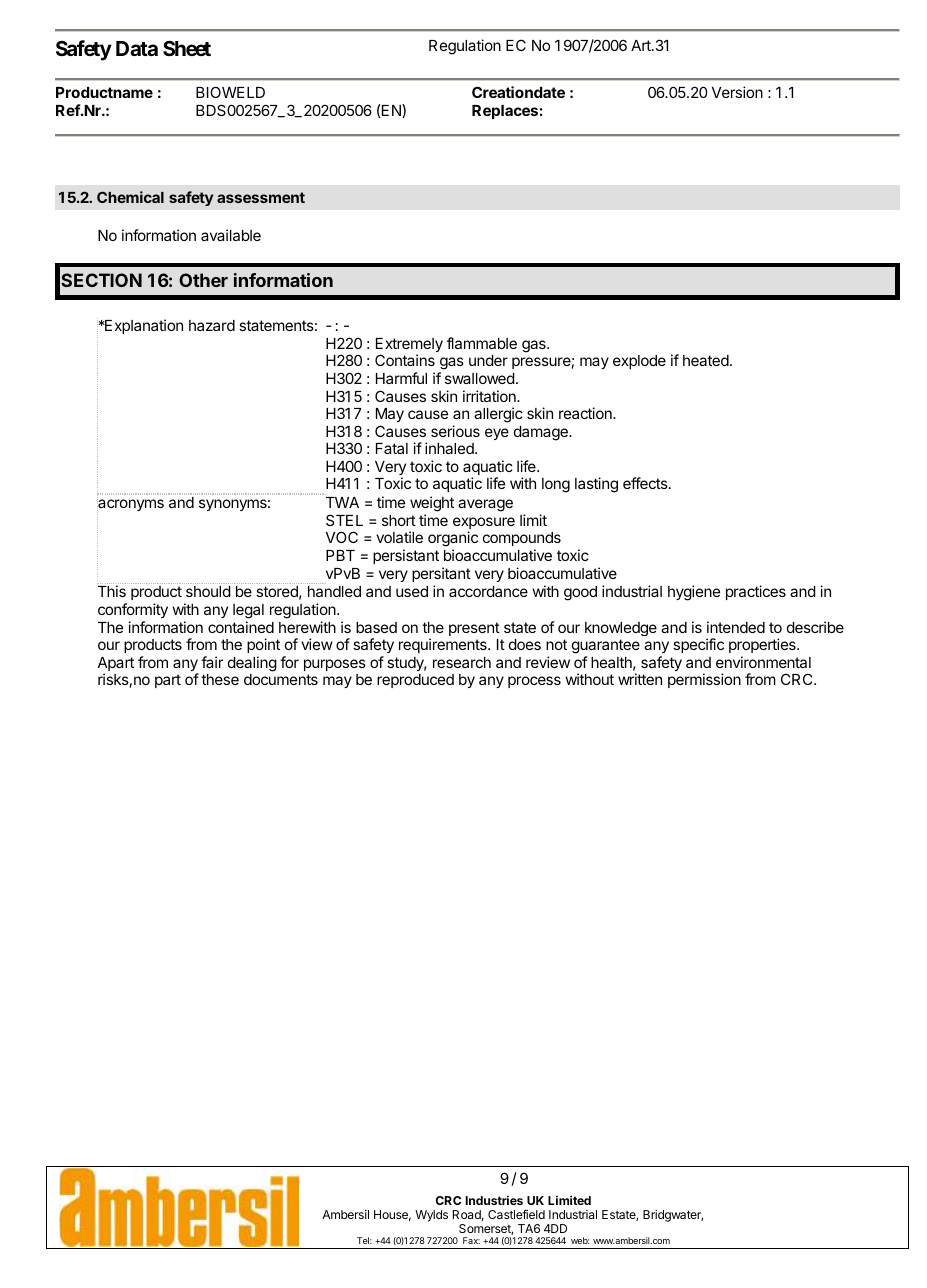  I want to click on reproduced, so click(415, 681).
